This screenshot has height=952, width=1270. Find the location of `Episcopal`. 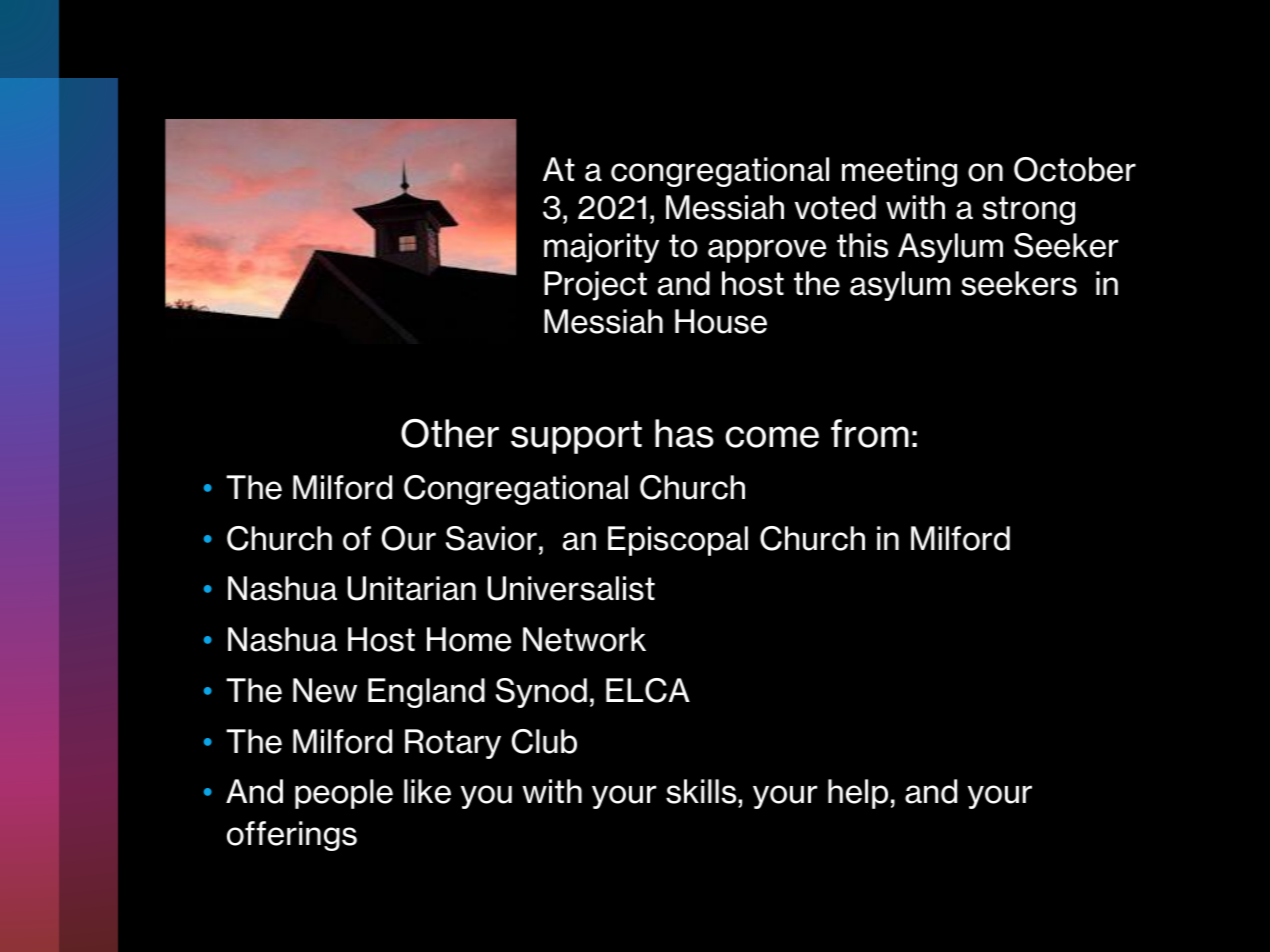

Episcopal is located at coordinates (678, 541).
